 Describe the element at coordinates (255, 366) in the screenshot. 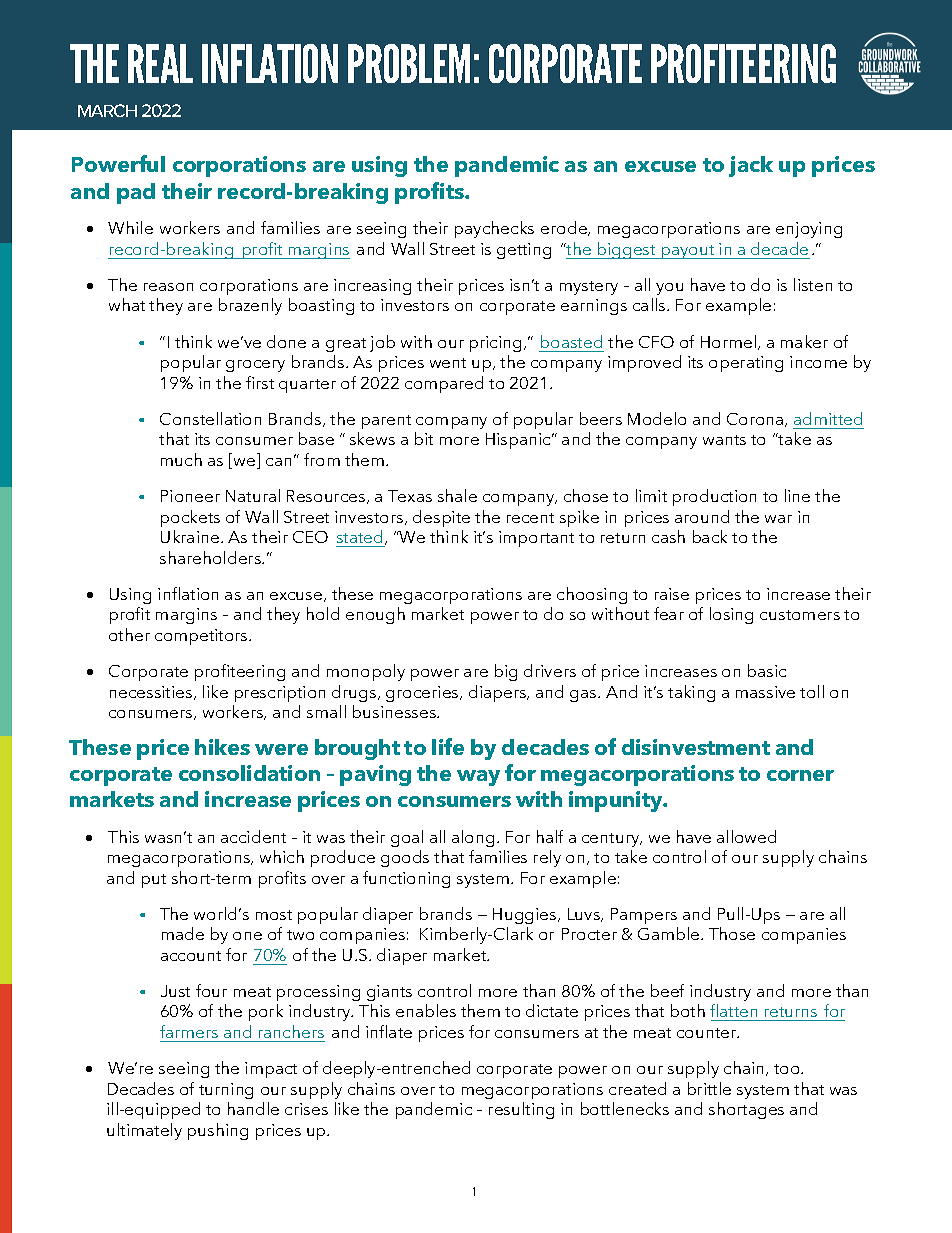

I see `grocery` at that location.
